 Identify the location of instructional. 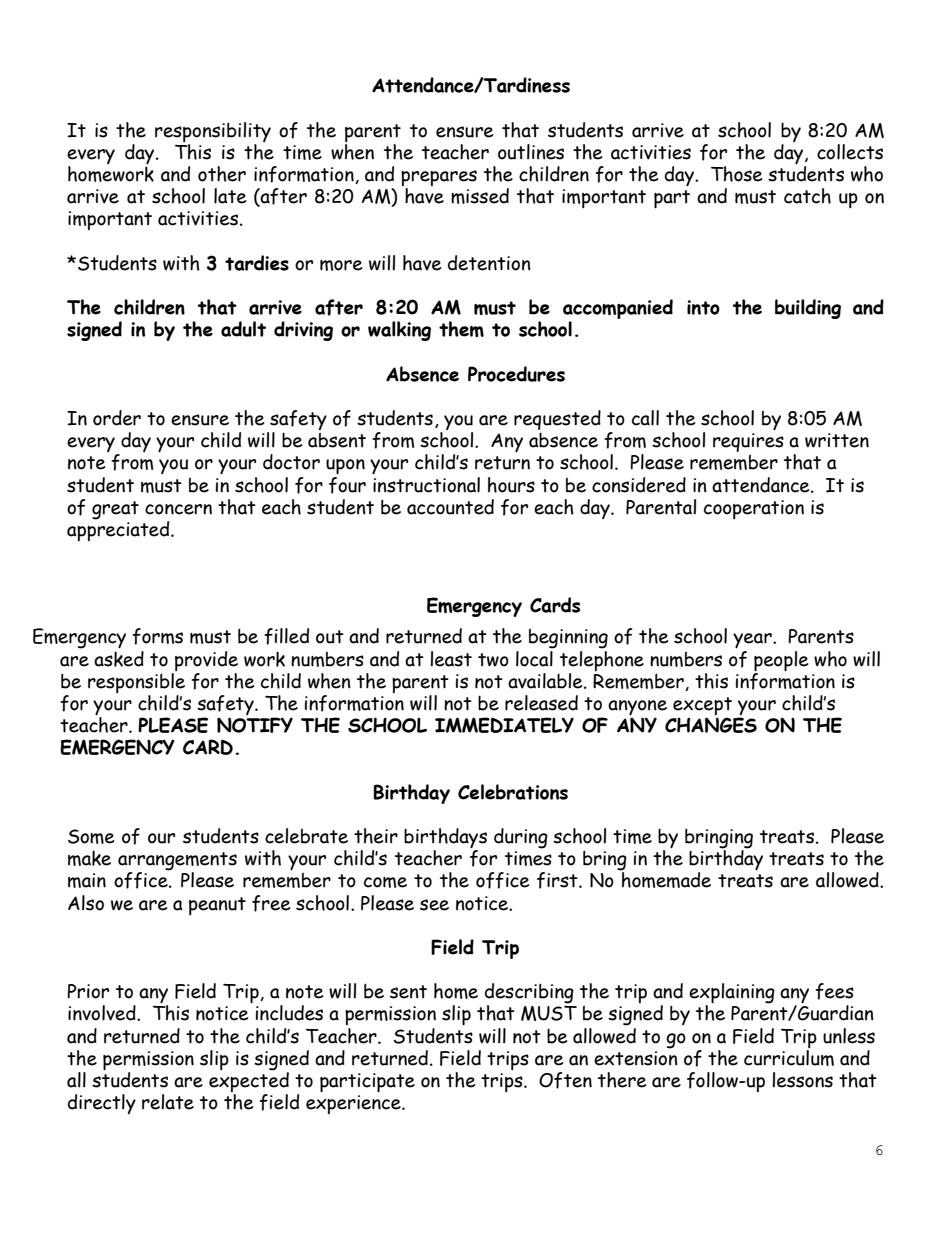
(426, 485).
